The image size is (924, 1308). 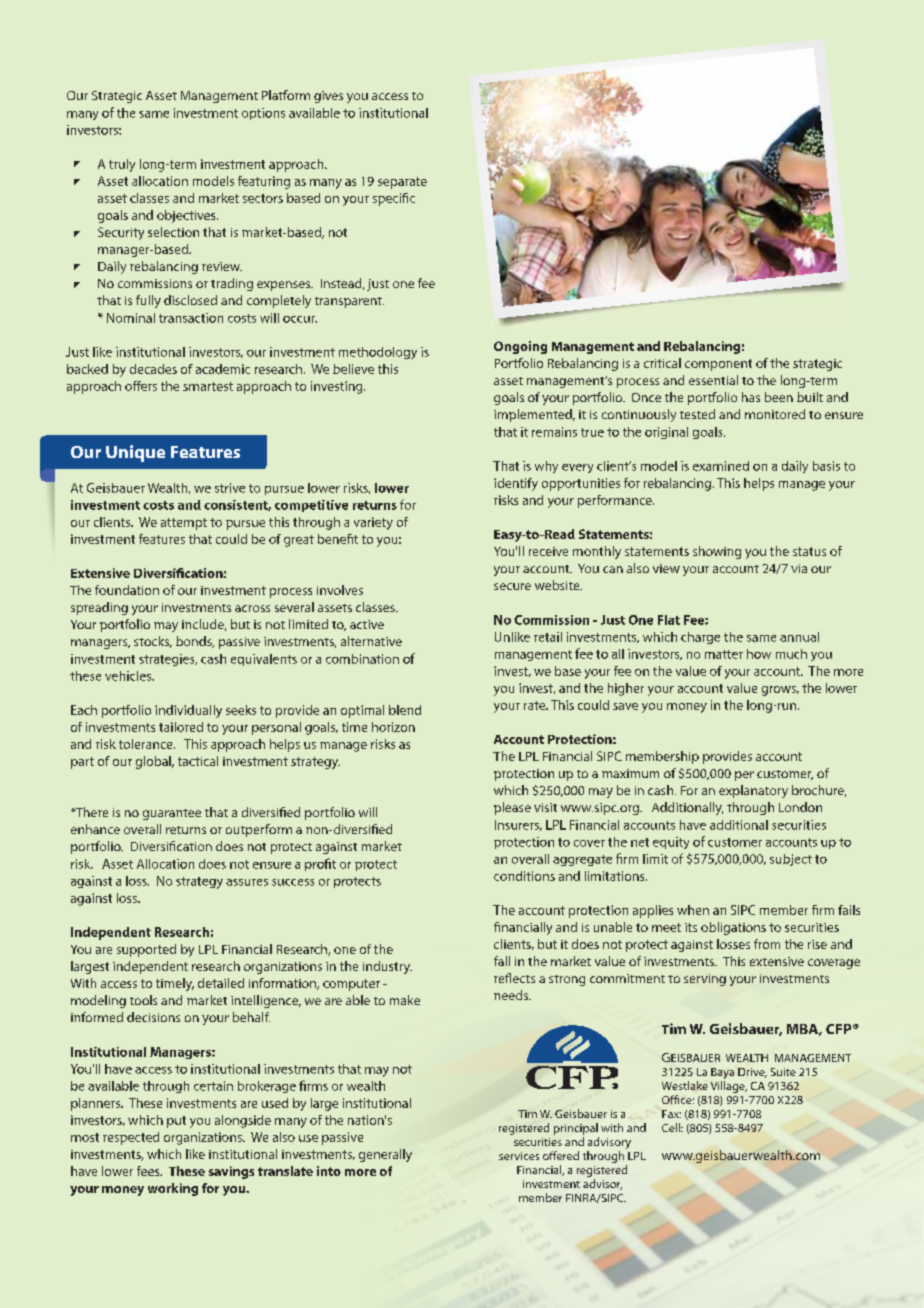 I want to click on bonds, so click(x=195, y=642).
